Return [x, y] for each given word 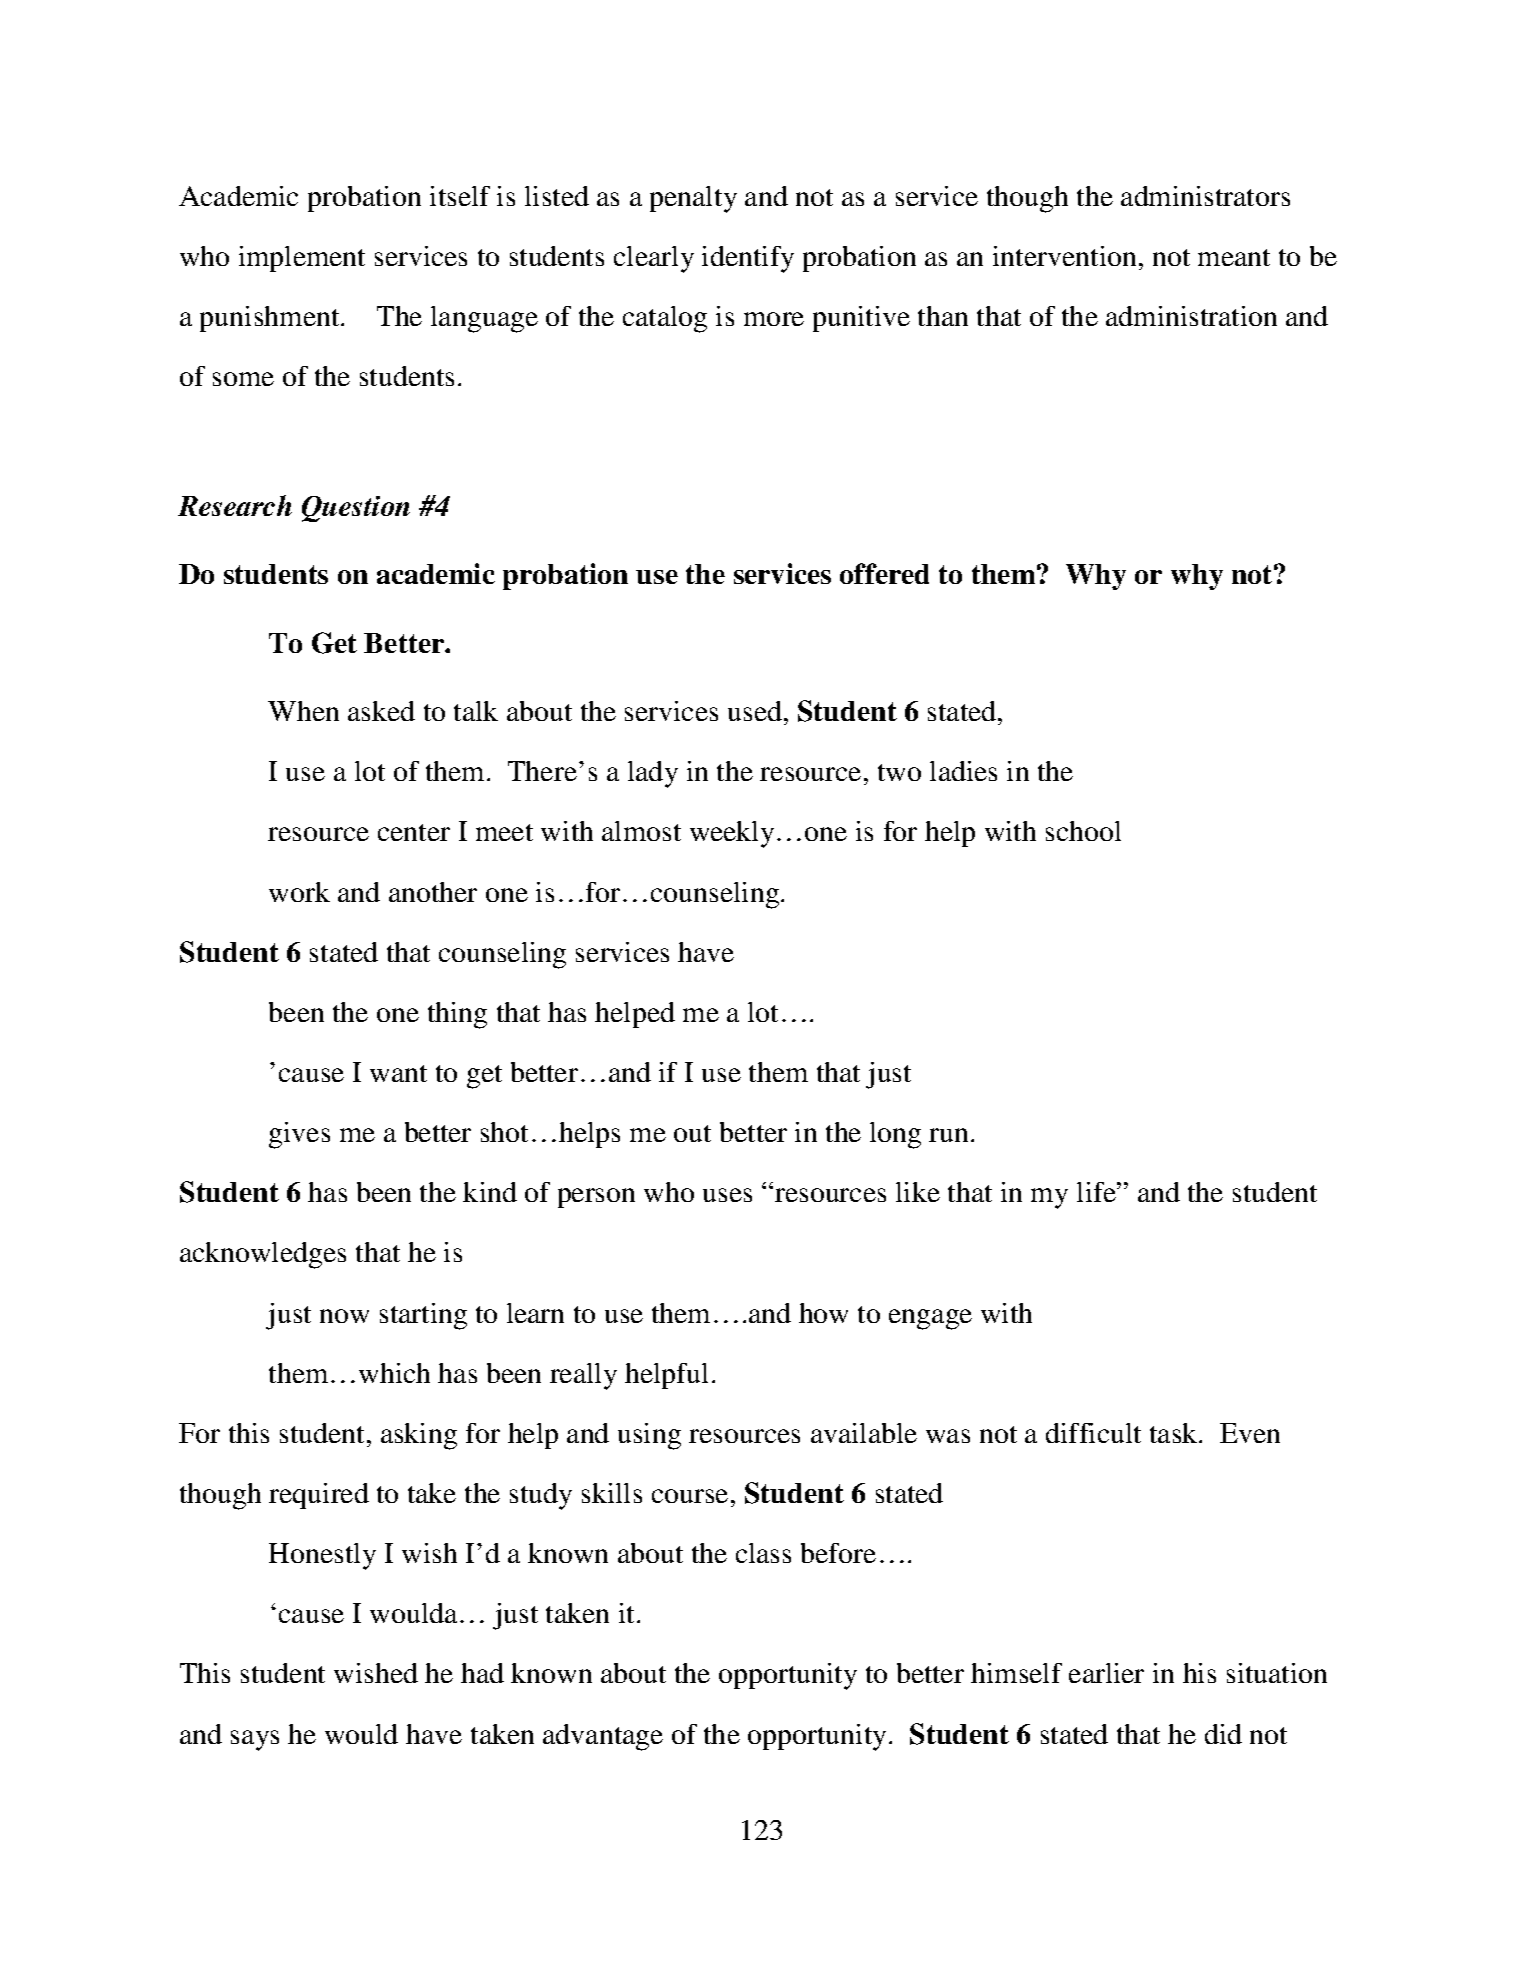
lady [653, 774]
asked [381, 711]
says [255, 1740]
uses [727, 1195]
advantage [603, 1737]
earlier [1106, 1673]
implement [302, 259]
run [950, 1135]
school [1083, 831]
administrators [1205, 196]
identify [748, 259]
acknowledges [263, 1255]
